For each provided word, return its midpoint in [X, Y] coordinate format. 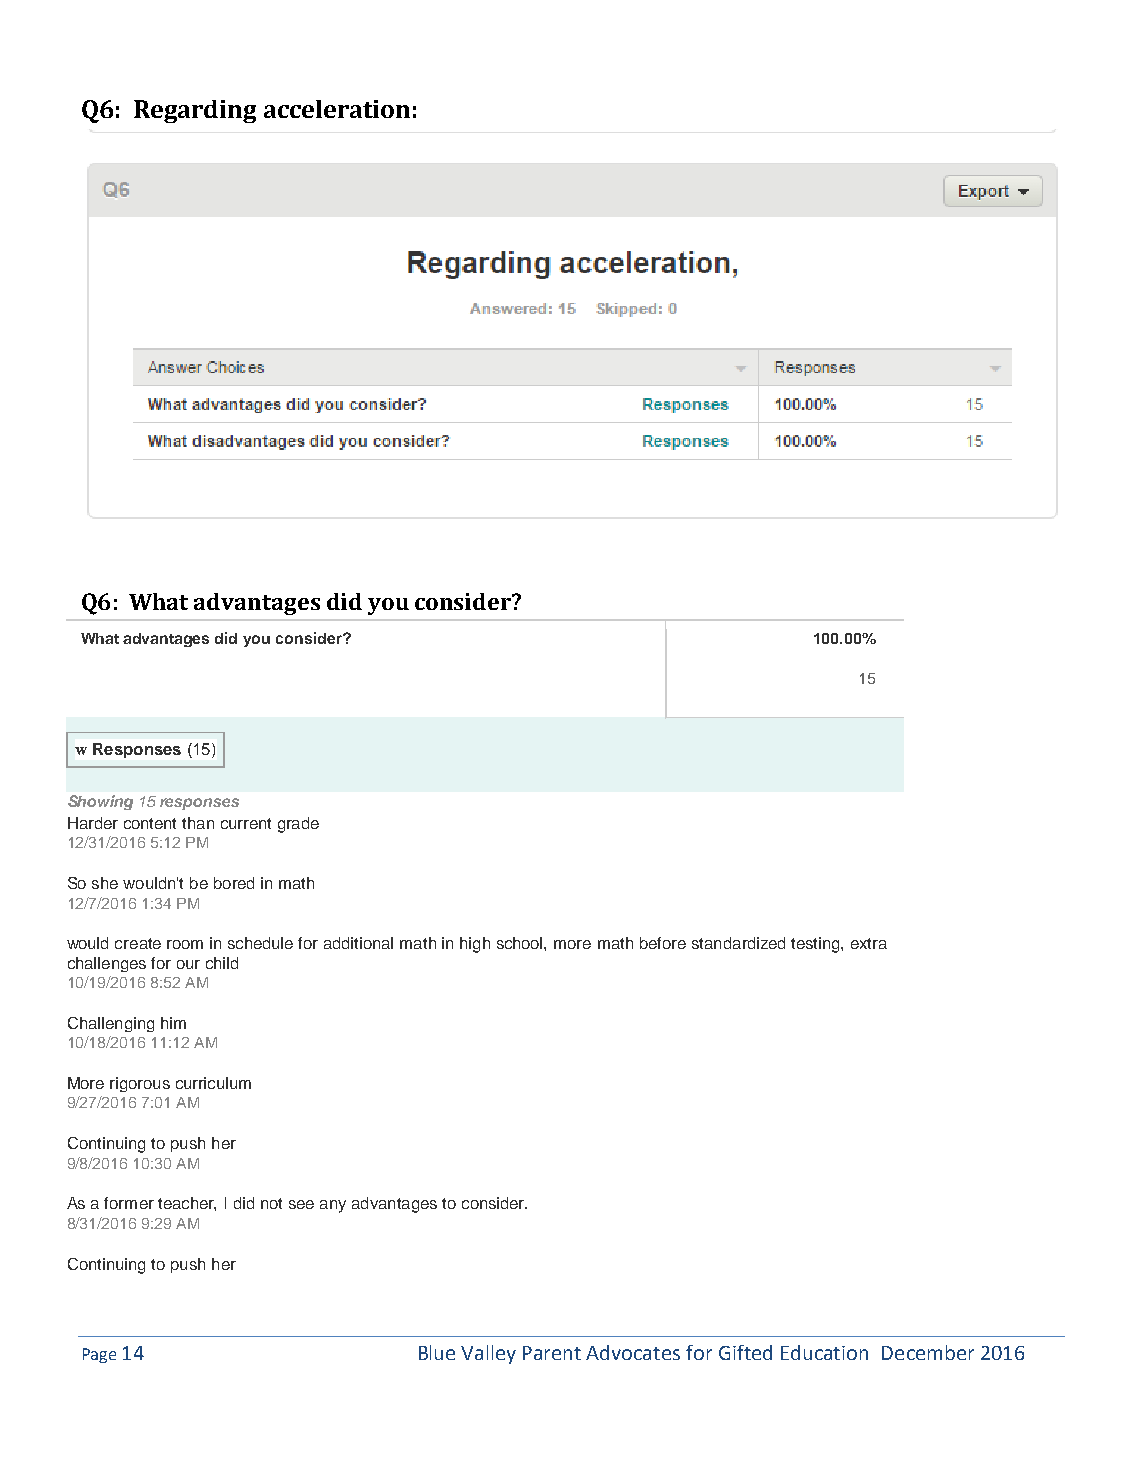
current [246, 823]
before [663, 943]
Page [99, 1355]
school [521, 943]
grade [298, 825]
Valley [488, 1354]
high [475, 945]
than [198, 823]
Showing [100, 802]
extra [869, 943]
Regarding [195, 111]
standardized [738, 943]
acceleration [337, 109]
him [173, 1023]
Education [824, 1352]
